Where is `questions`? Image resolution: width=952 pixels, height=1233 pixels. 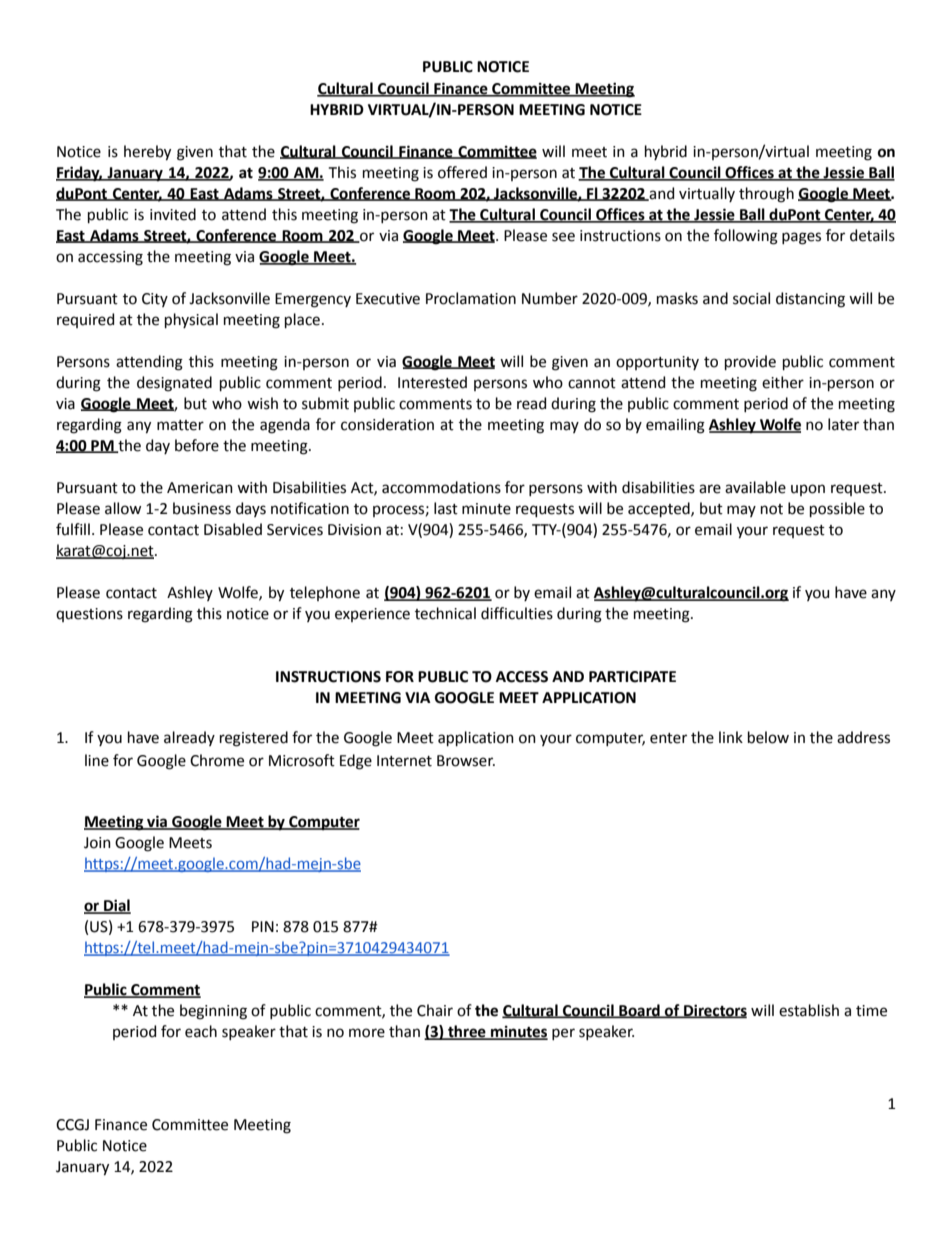
questions is located at coordinates (89, 615).
